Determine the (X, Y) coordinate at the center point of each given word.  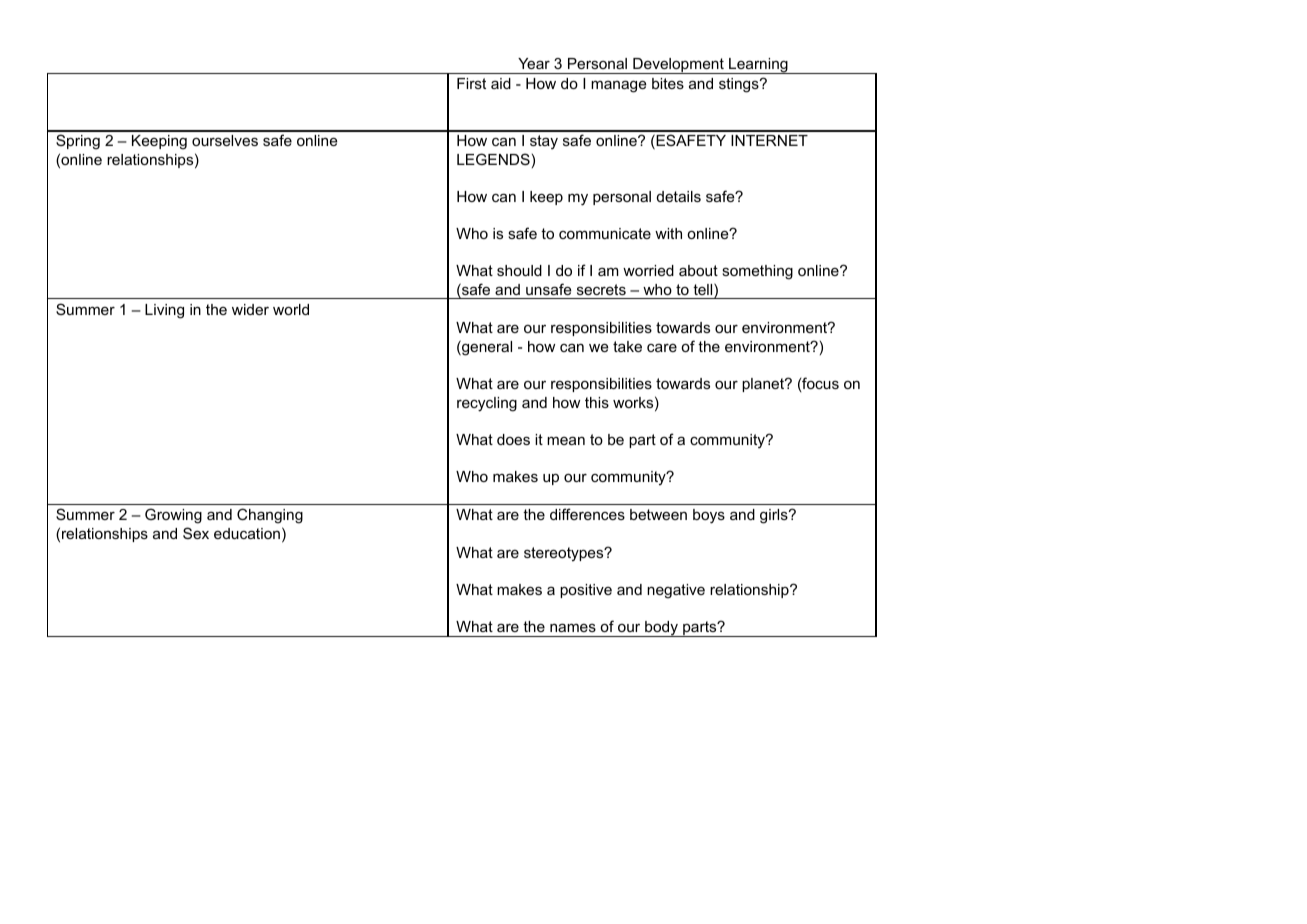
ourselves (225, 140)
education (247, 533)
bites (668, 83)
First (471, 83)
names (573, 627)
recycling (487, 404)
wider (250, 309)
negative (676, 591)
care (662, 348)
